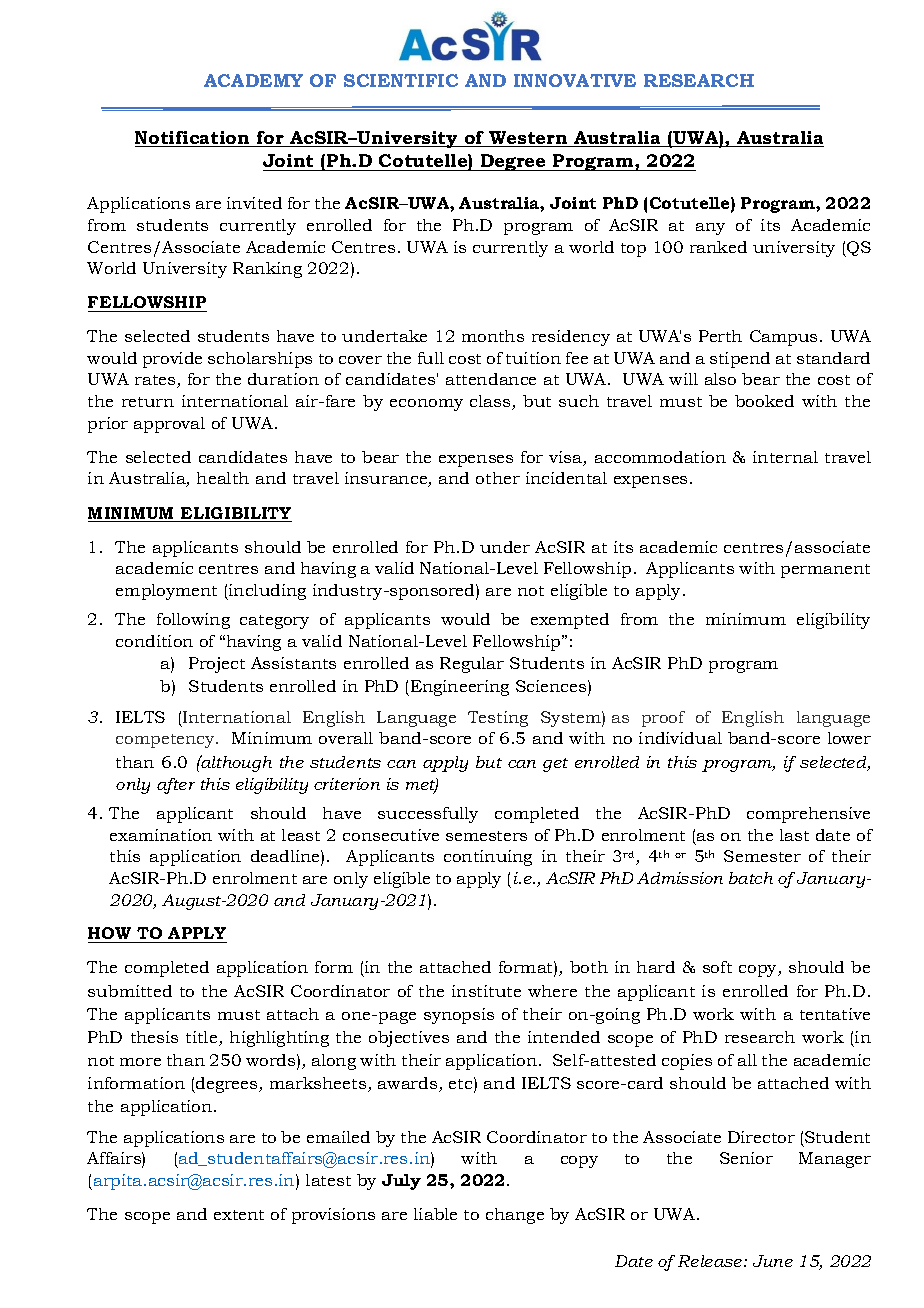  I want to click on Notification, so click(193, 139).
